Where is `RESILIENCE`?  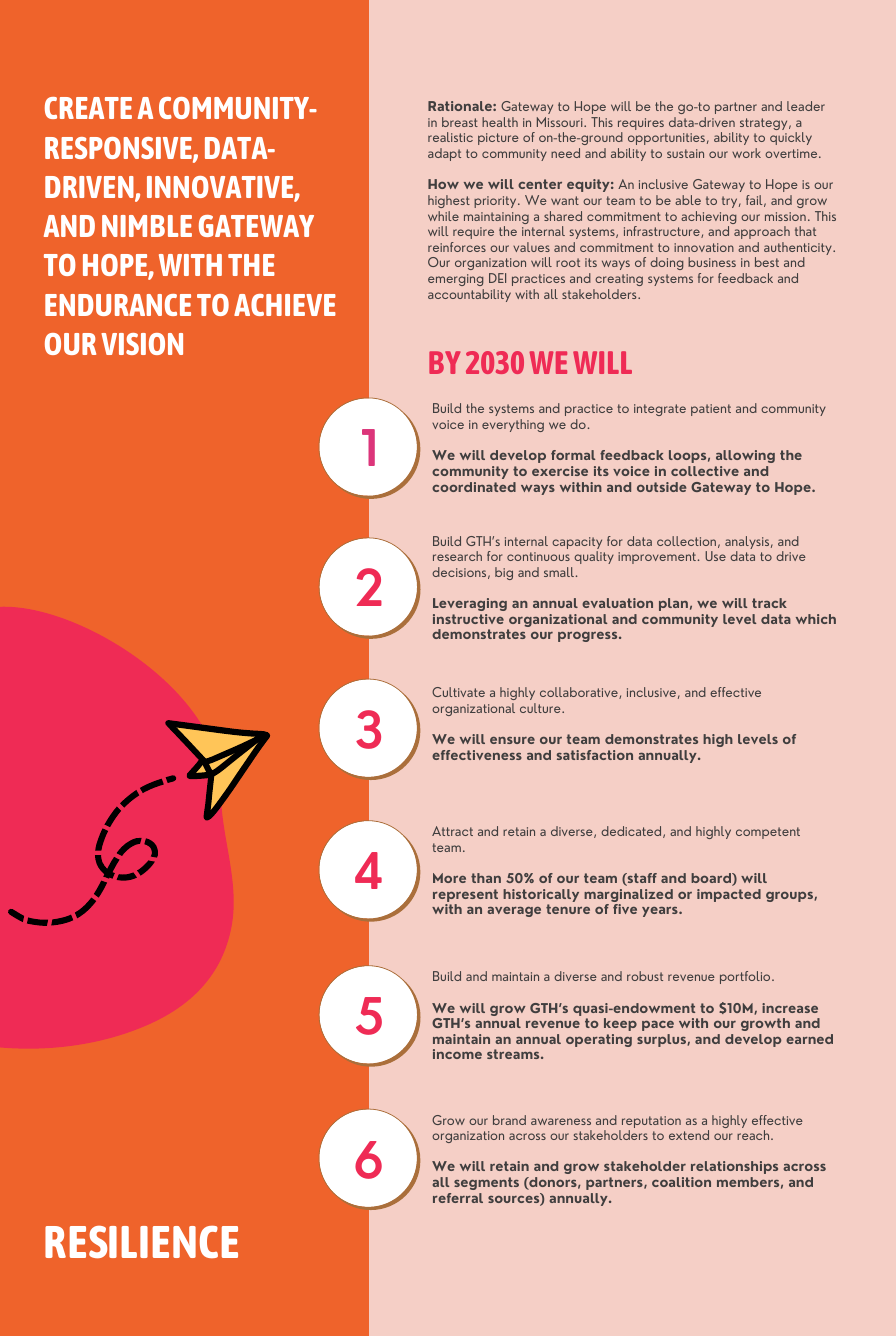 RESILIENCE is located at coordinates (141, 1242).
